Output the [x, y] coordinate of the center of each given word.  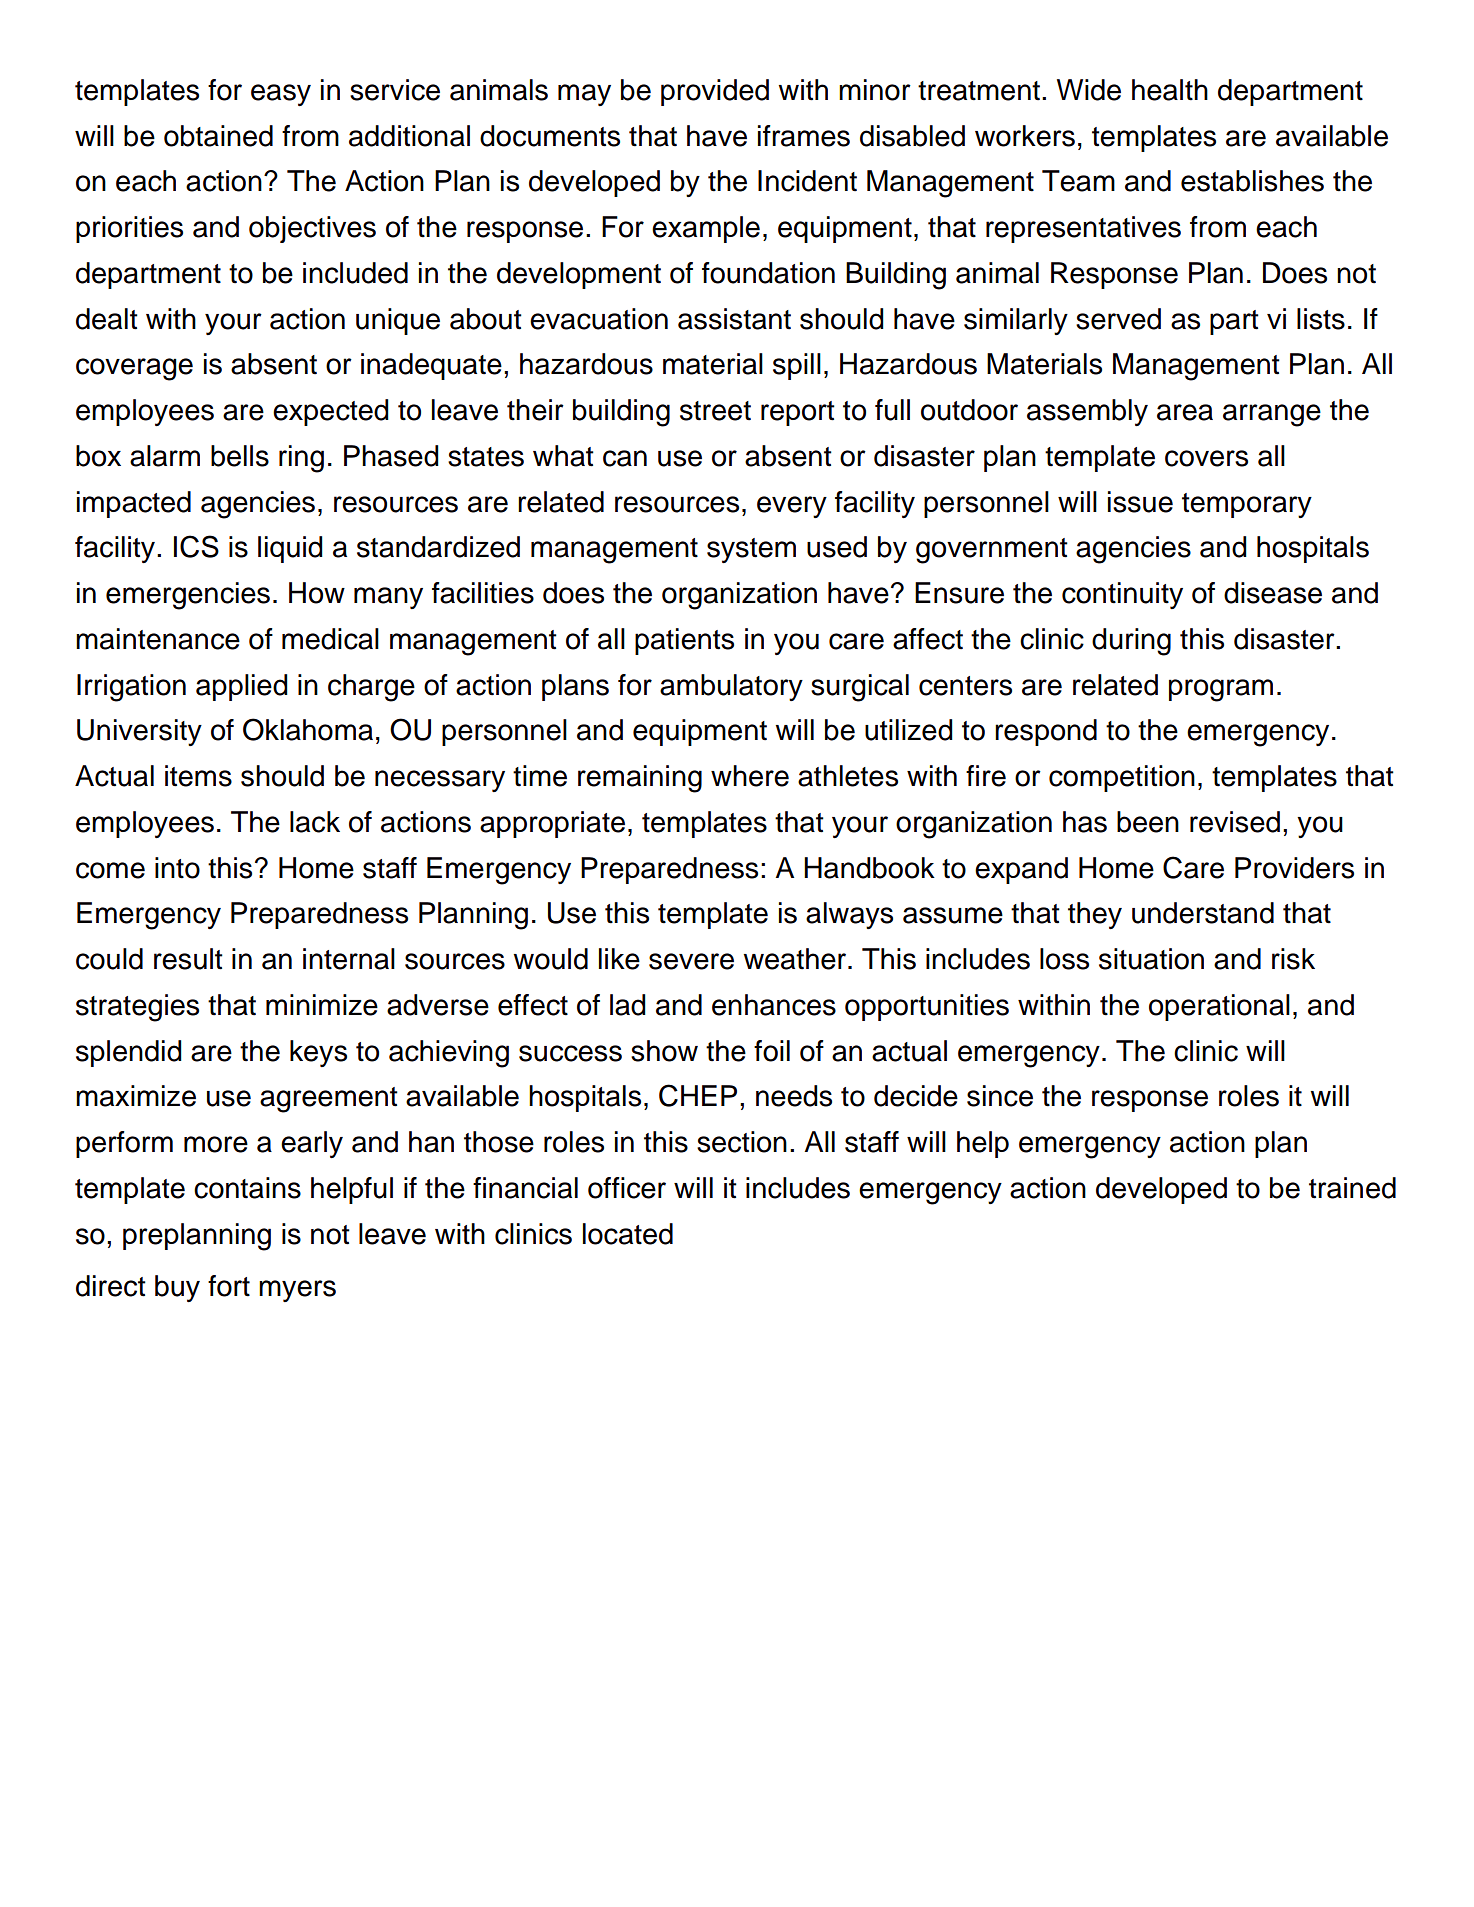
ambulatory [731, 687]
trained [1352, 1188]
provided [715, 92]
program [1221, 690]
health [1170, 90]
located [628, 1234]
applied [242, 687]
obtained [218, 136]
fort [229, 1286]
